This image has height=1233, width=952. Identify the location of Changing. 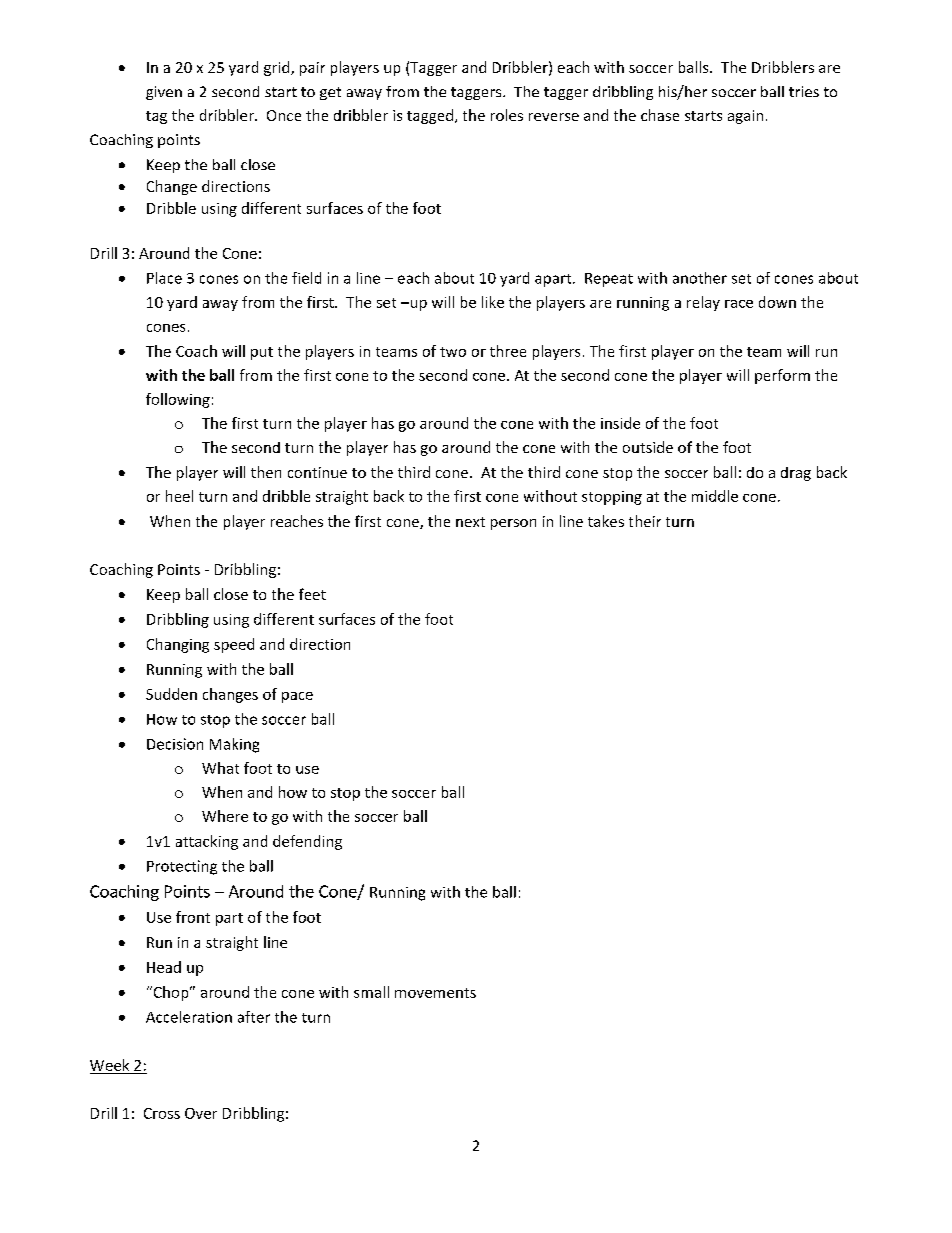
(178, 645).
